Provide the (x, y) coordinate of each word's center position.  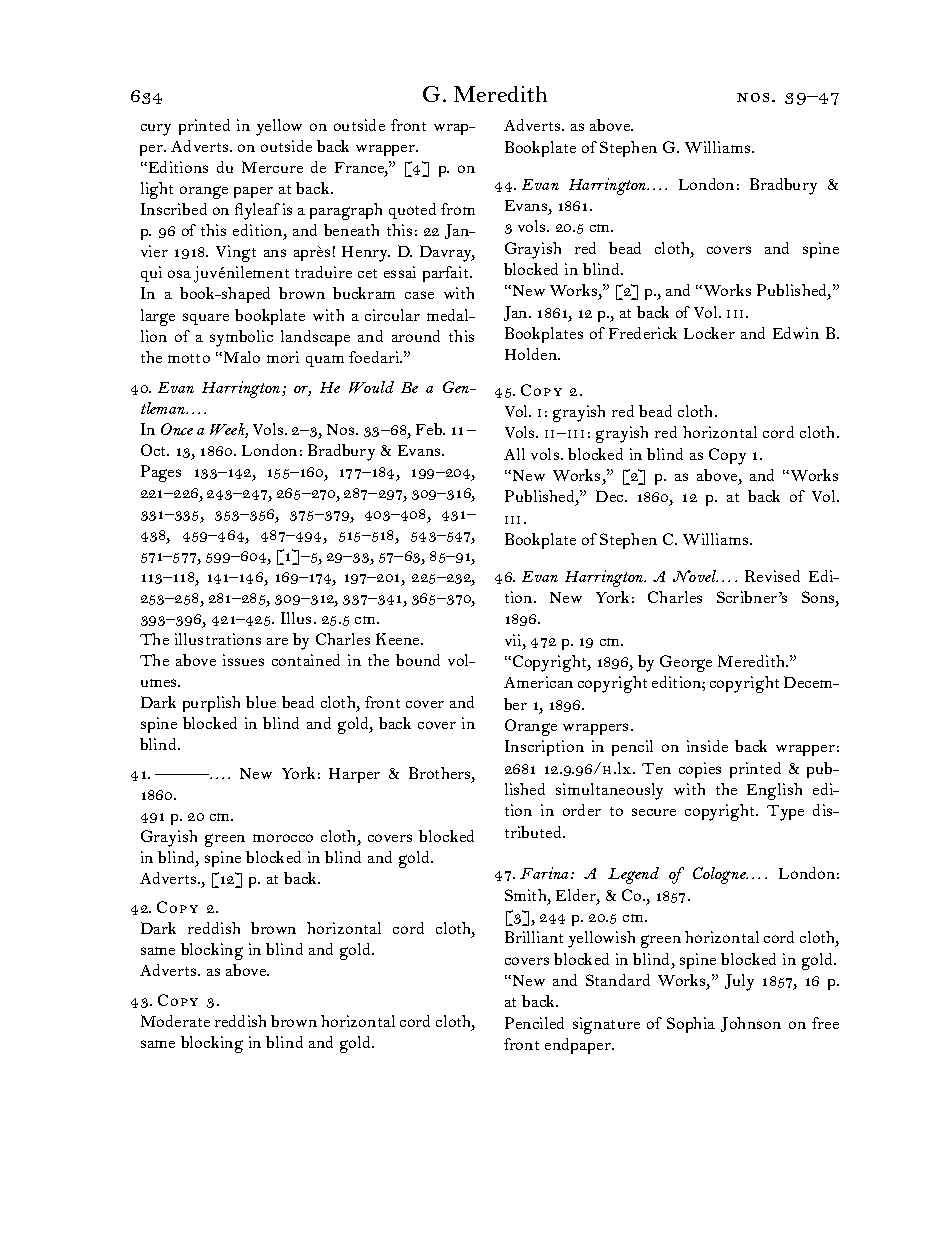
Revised (772, 576)
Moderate (175, 1021)
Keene (399, 639)
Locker (709, 333)
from (458, 209)
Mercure (272, 167)
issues (243, 660)
